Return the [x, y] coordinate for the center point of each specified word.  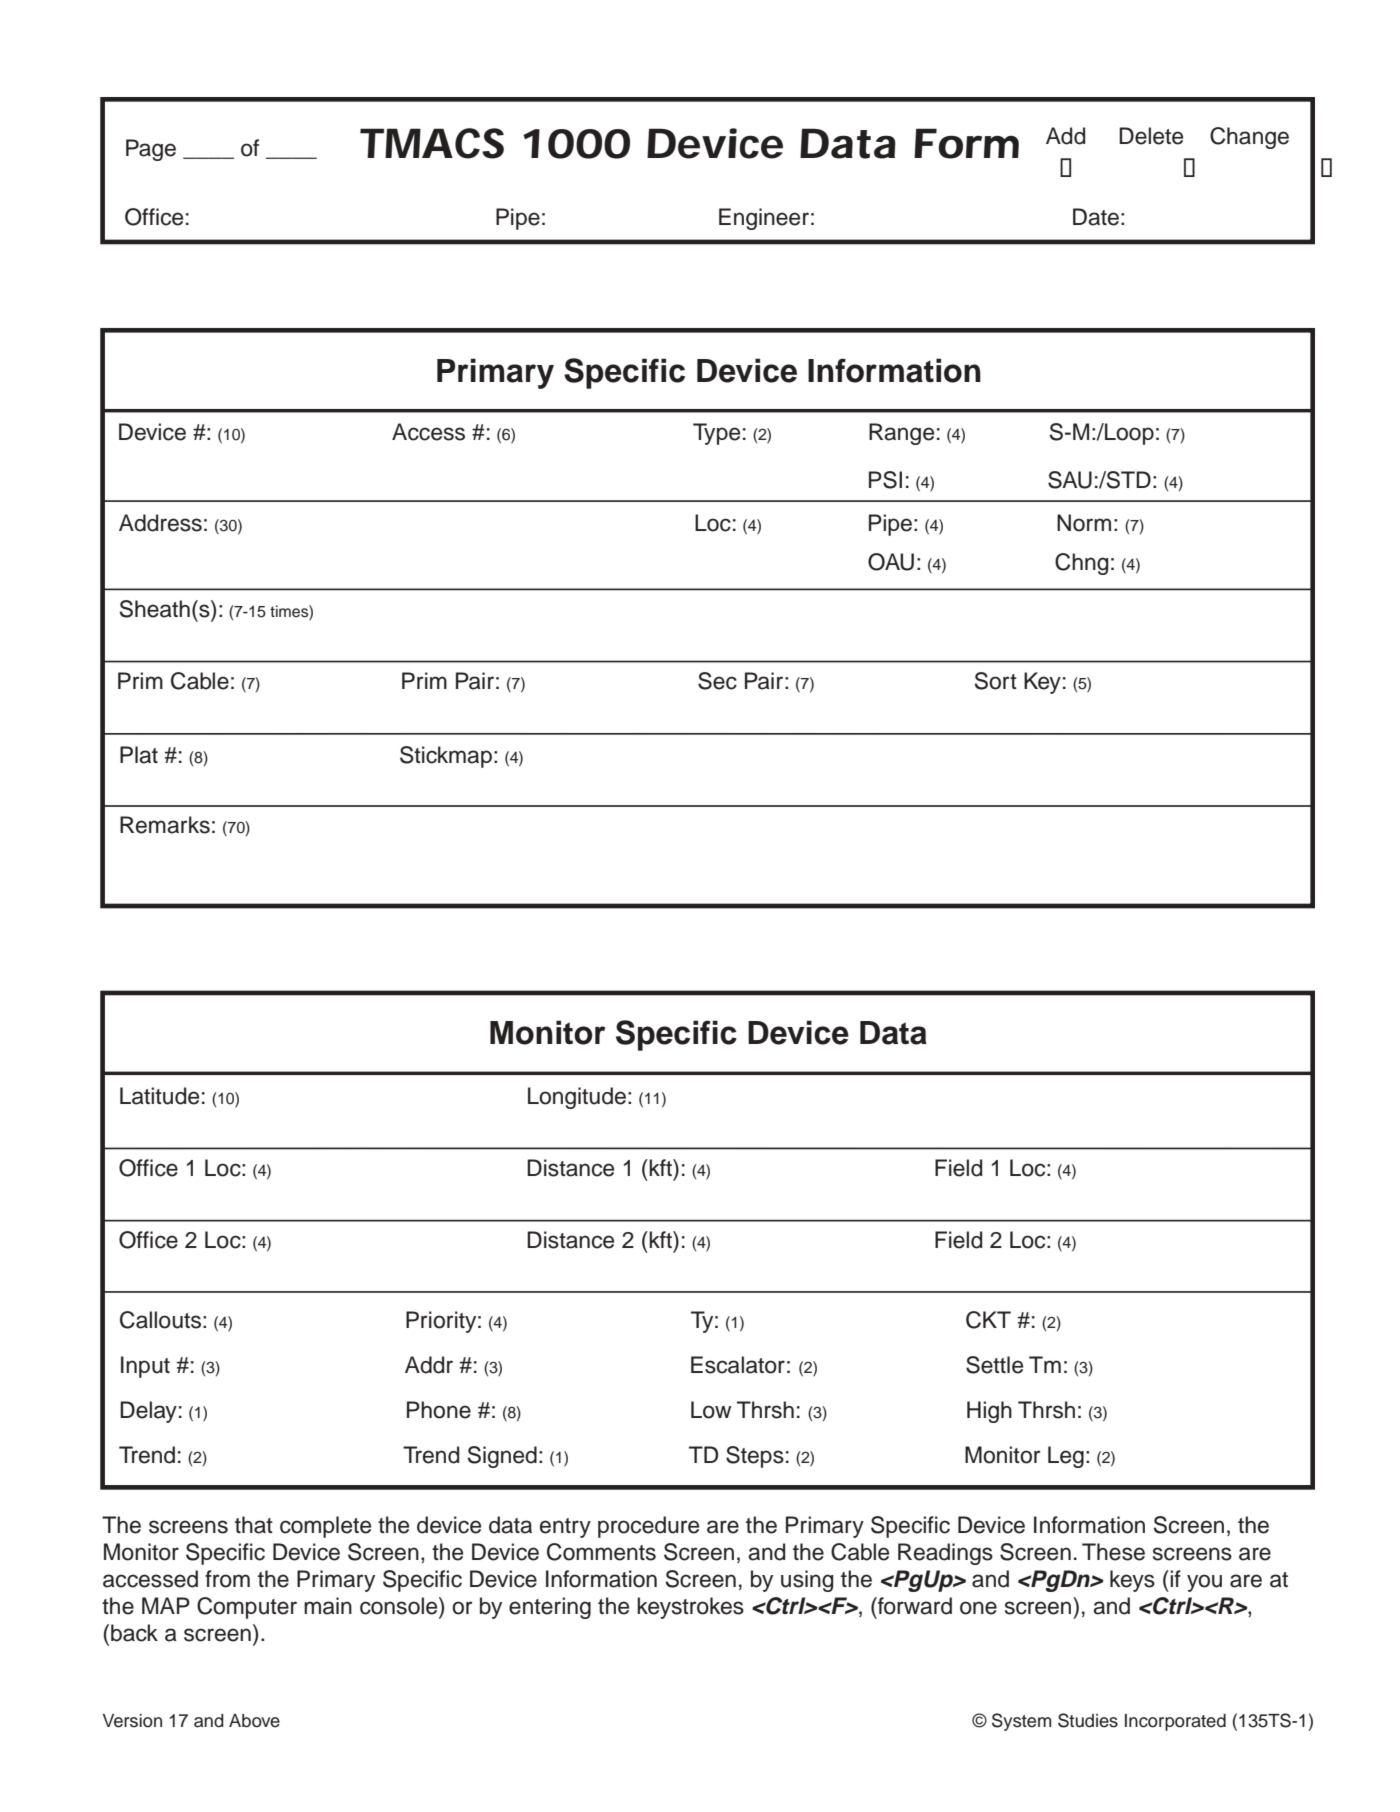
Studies [1088, 1720]
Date [1096, 217]
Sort [996, 681]
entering [550, 1608]
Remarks [165, 825]
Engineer [764, 219]
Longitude [577, 1098]
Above [254, 1721]
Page [151, 150]
